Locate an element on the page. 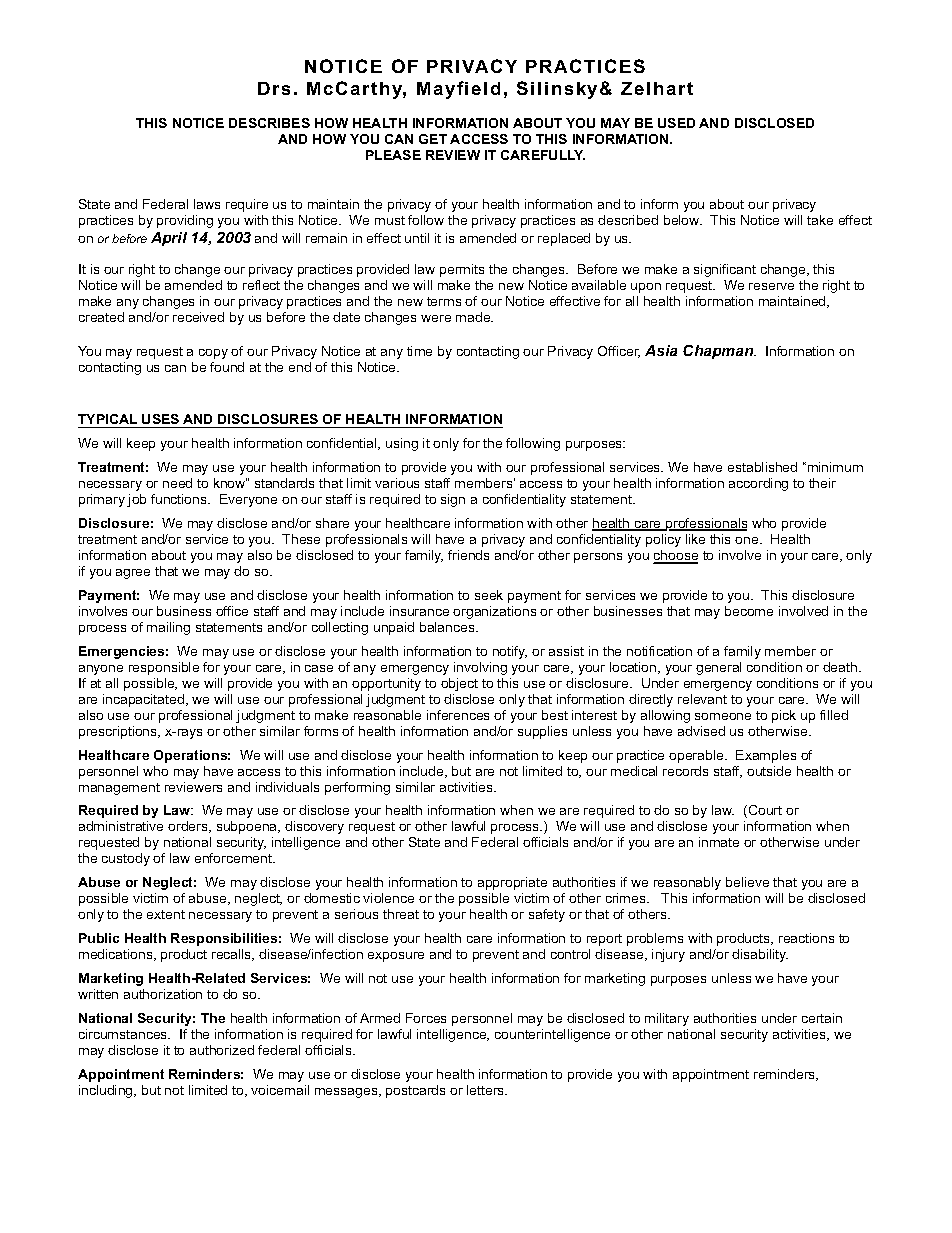  Mayfield is located at coordinates (458, 90).
